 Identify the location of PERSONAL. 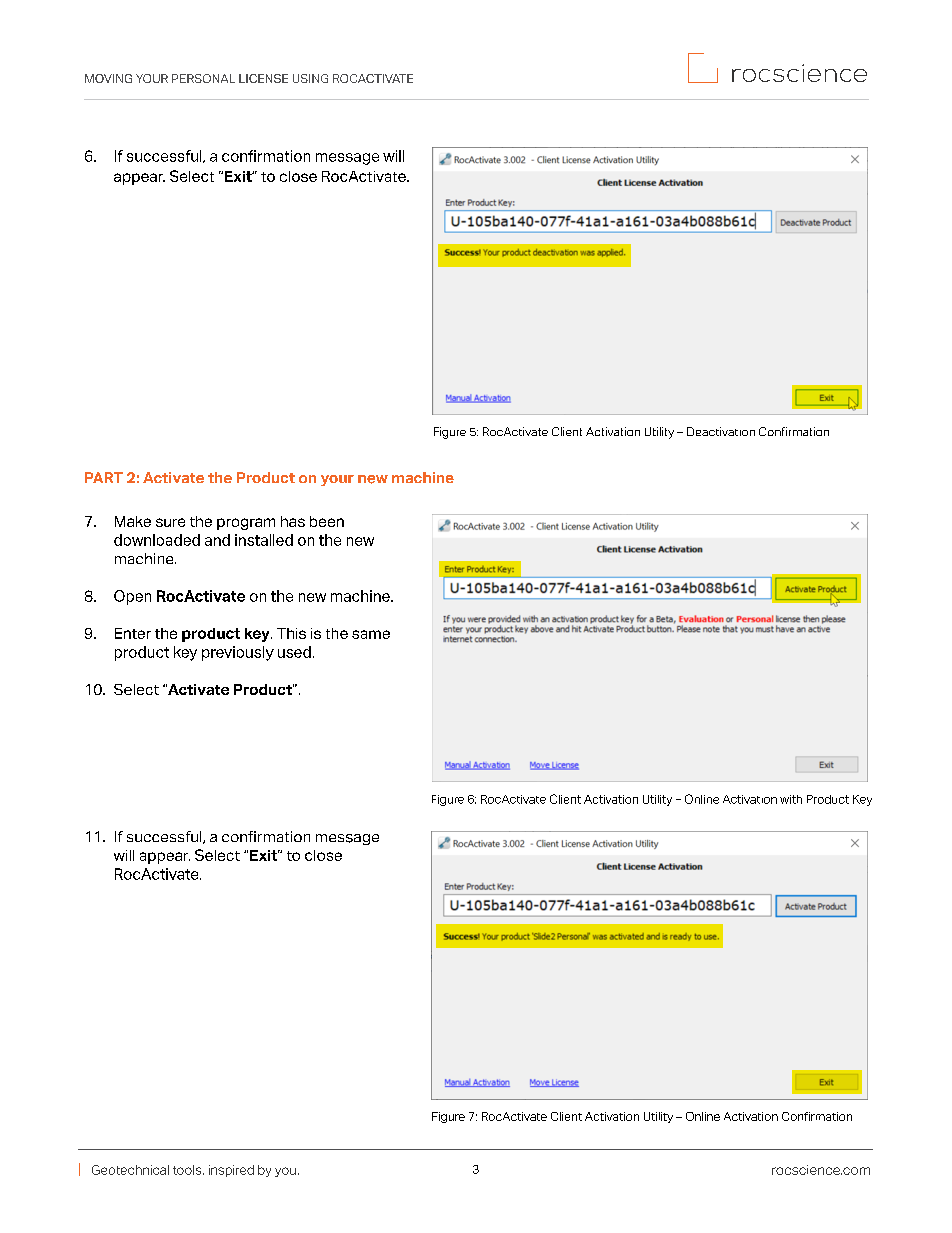
(203, 78).
